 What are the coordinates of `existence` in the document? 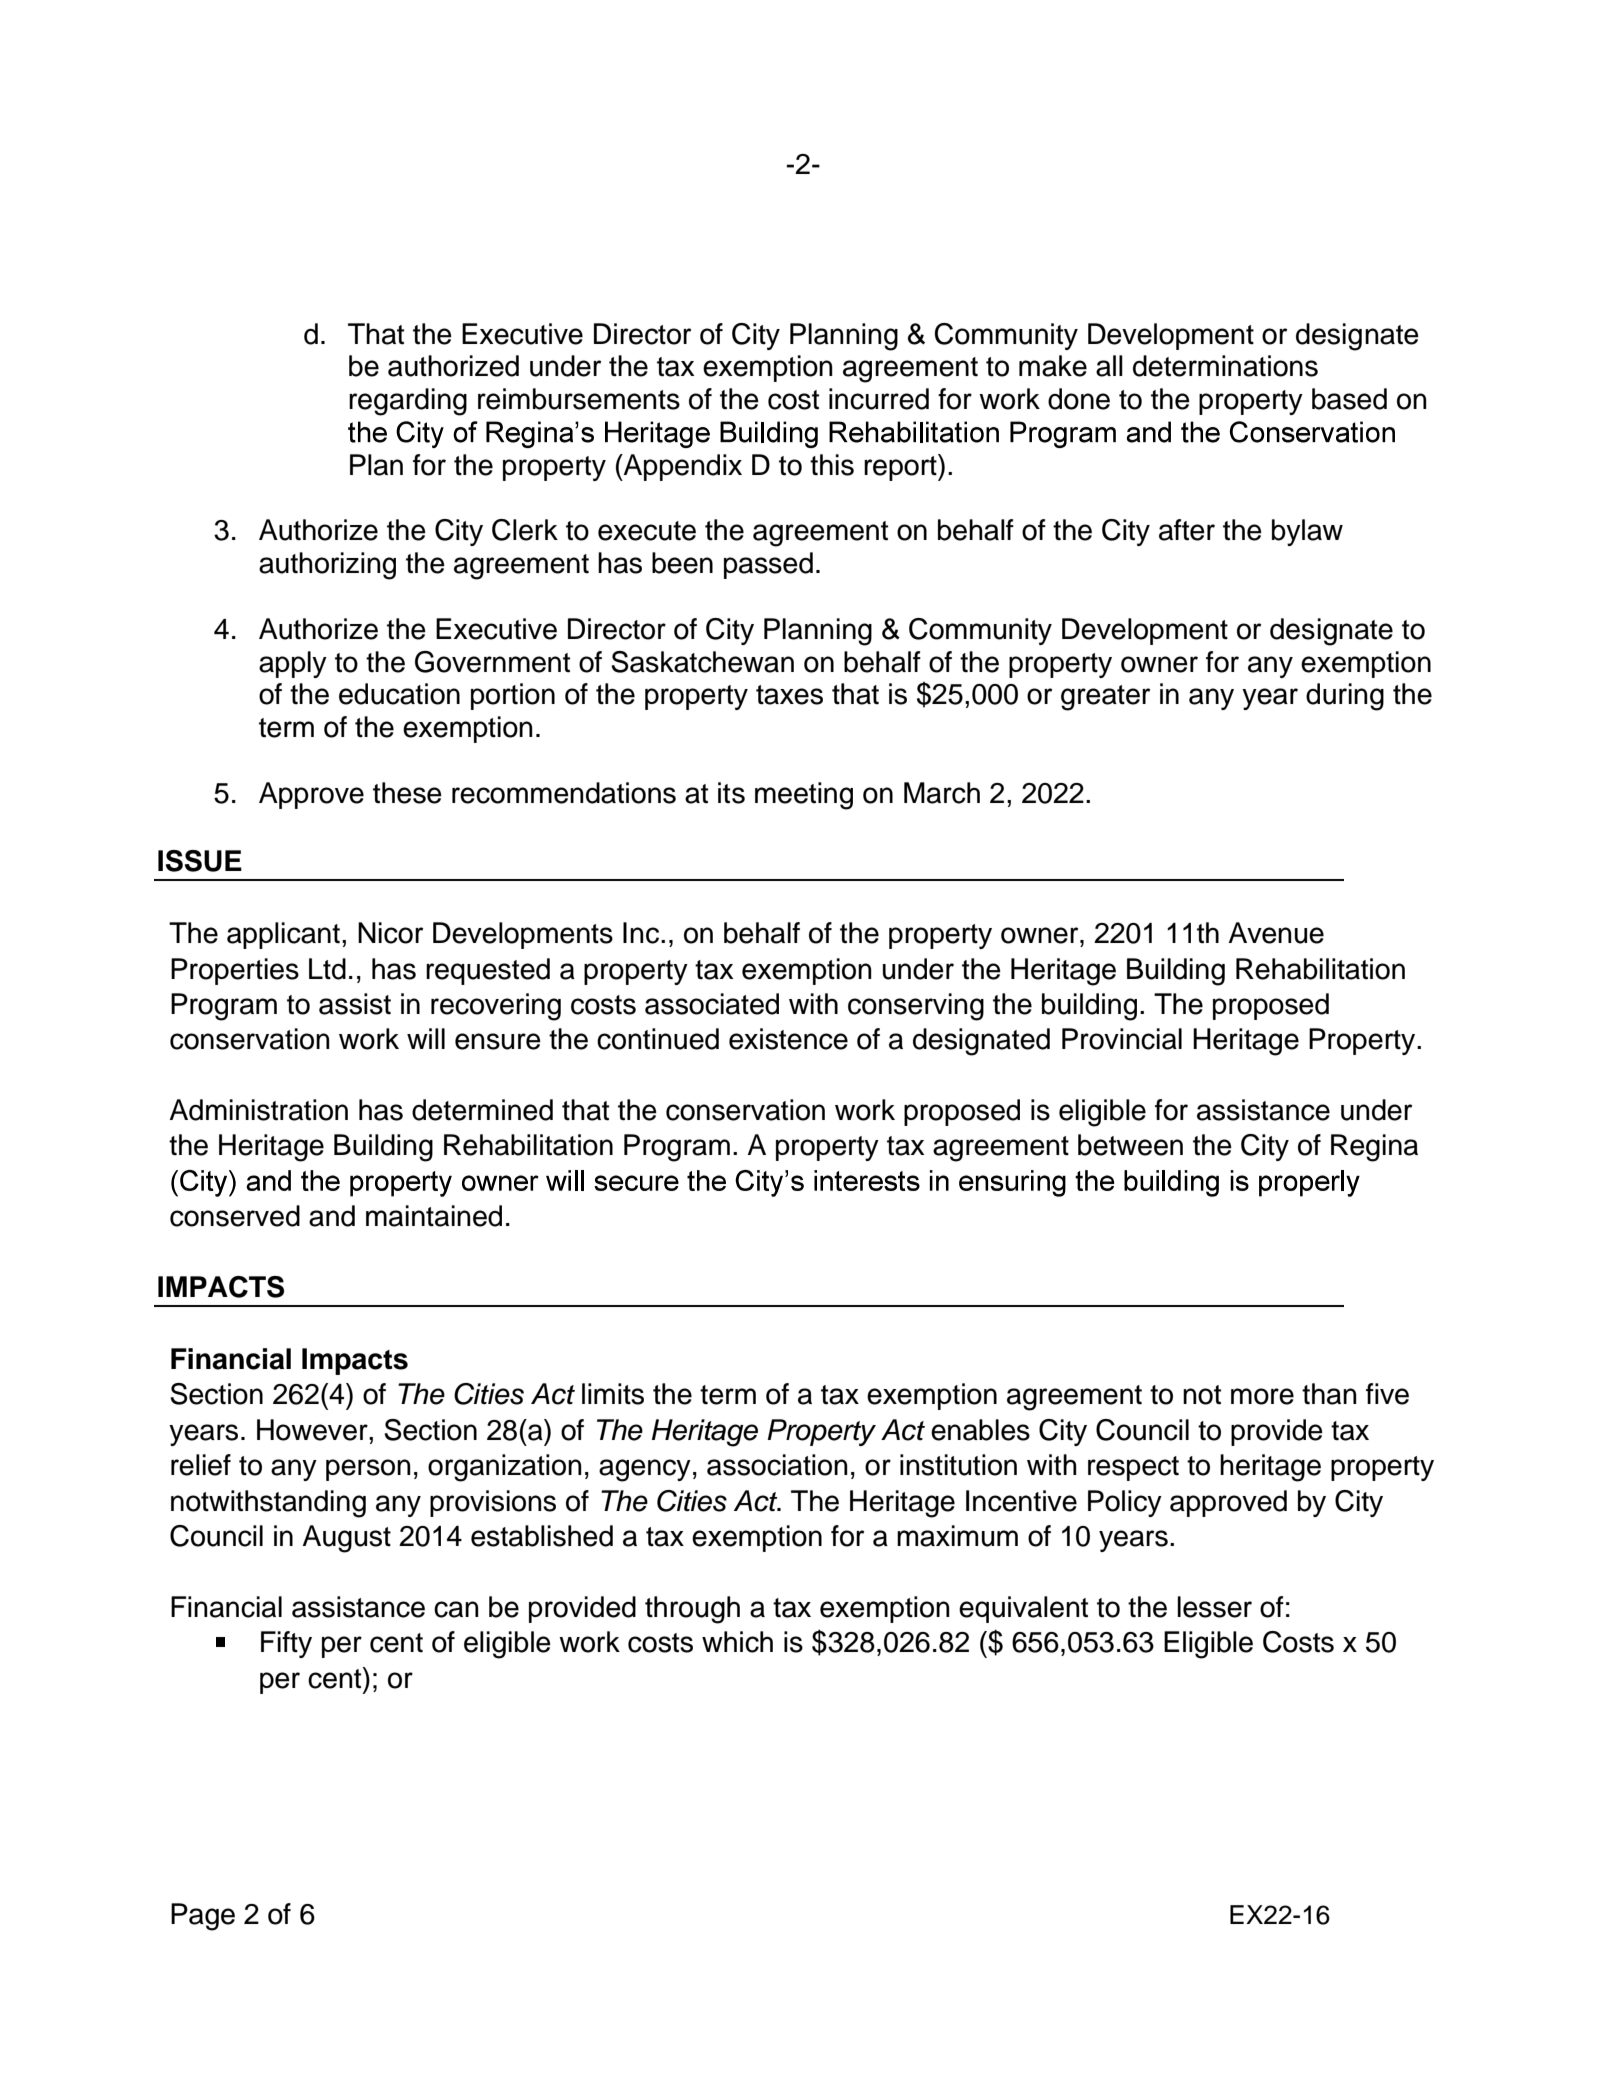 It's located at (788, 1039).
